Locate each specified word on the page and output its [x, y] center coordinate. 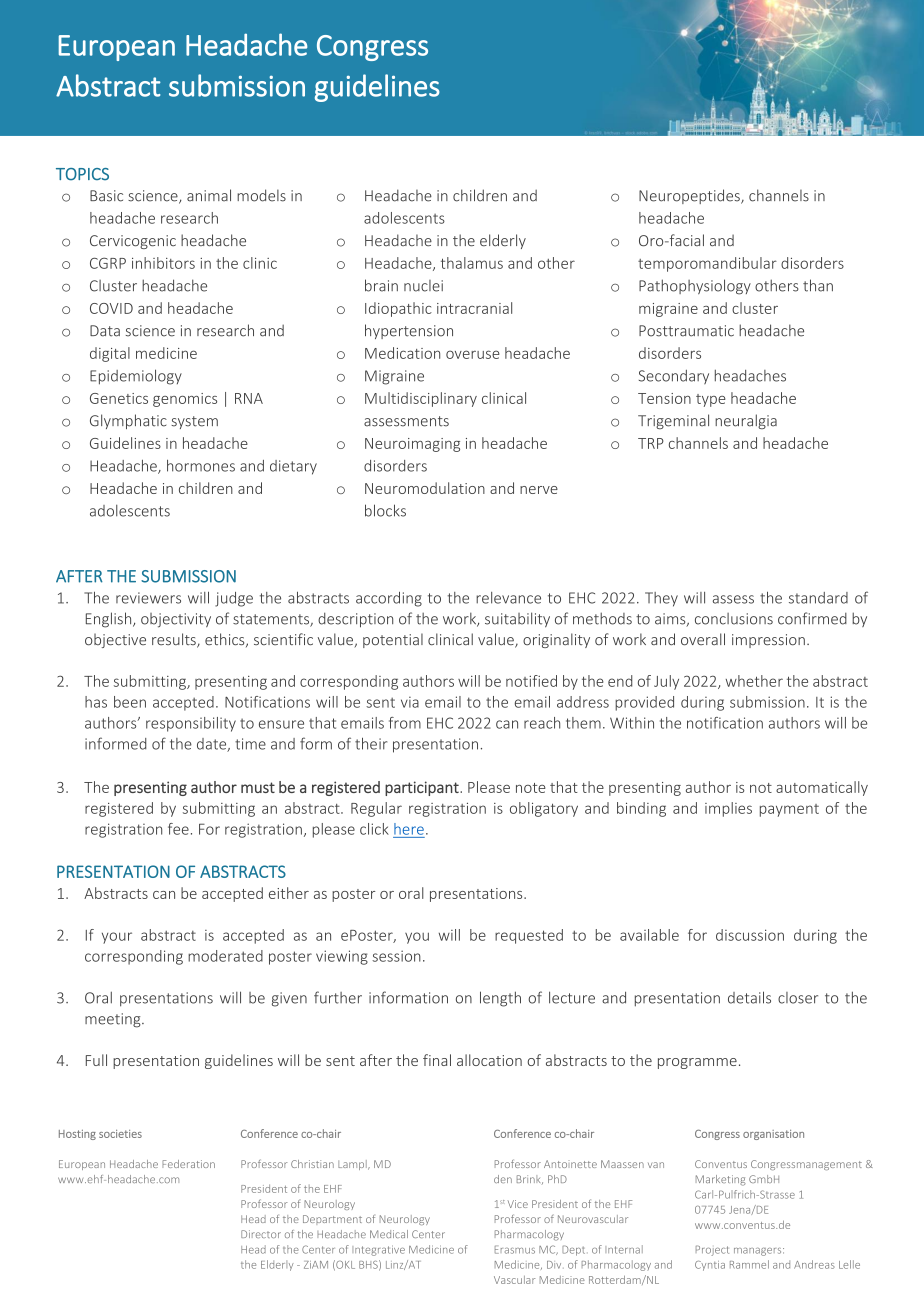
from [405, 723]
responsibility [191, 724]
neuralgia [746, 421]
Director [261, 1234]
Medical [389, 1234]
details [749, 997]
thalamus [472, 263]
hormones [201, 466]
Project [712, 1250]
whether [754, 681]
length [500, 999]
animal [209, 195]
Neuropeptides [690, 196]
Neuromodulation [425, 488]
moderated [225, 956]
